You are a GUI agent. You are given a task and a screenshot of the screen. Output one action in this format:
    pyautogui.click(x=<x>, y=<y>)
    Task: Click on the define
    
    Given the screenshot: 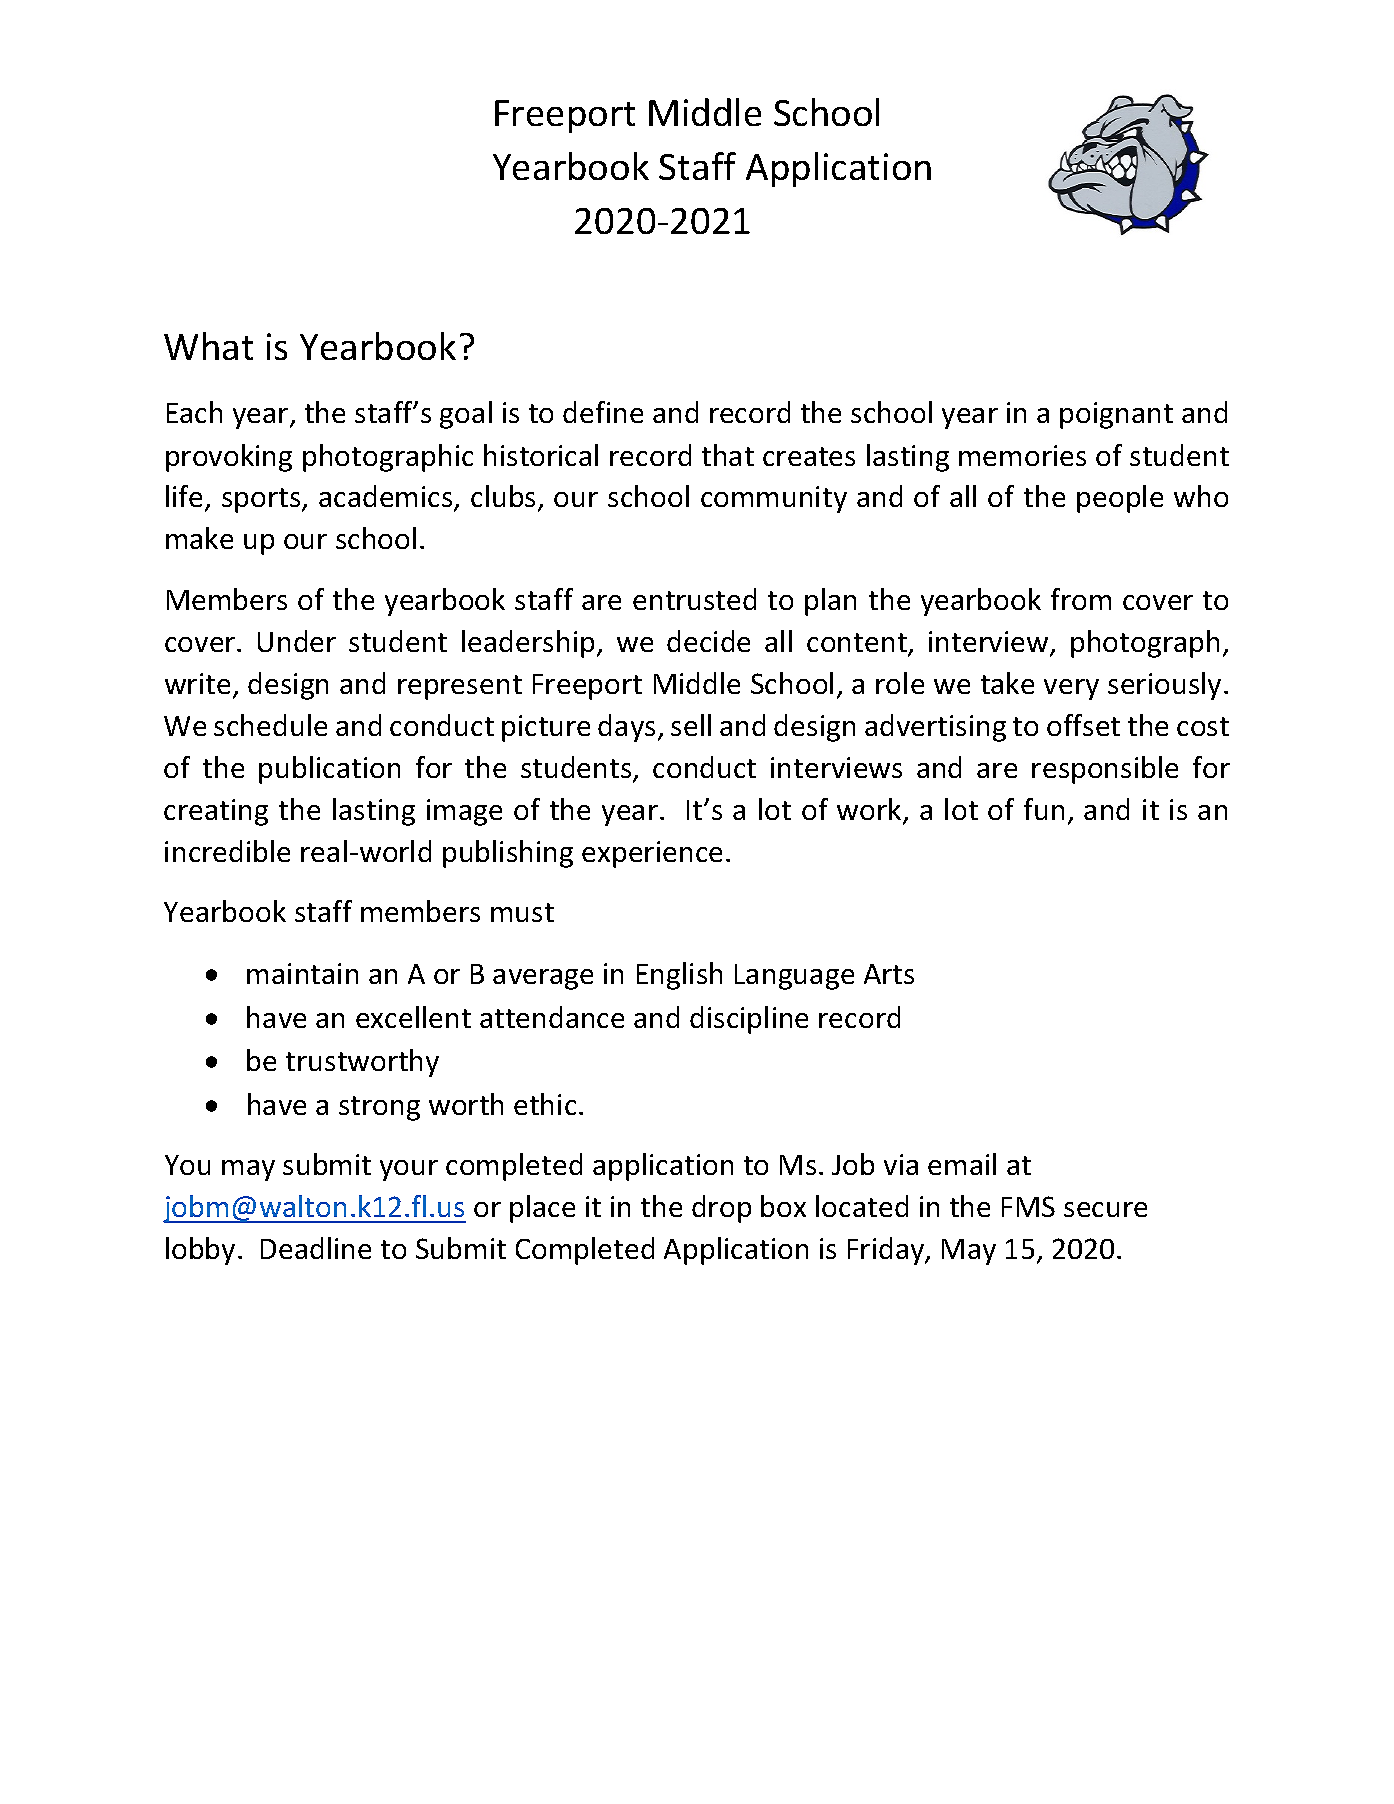 What is the action you would take?
    pyautogui.click(x=603, y=412)
